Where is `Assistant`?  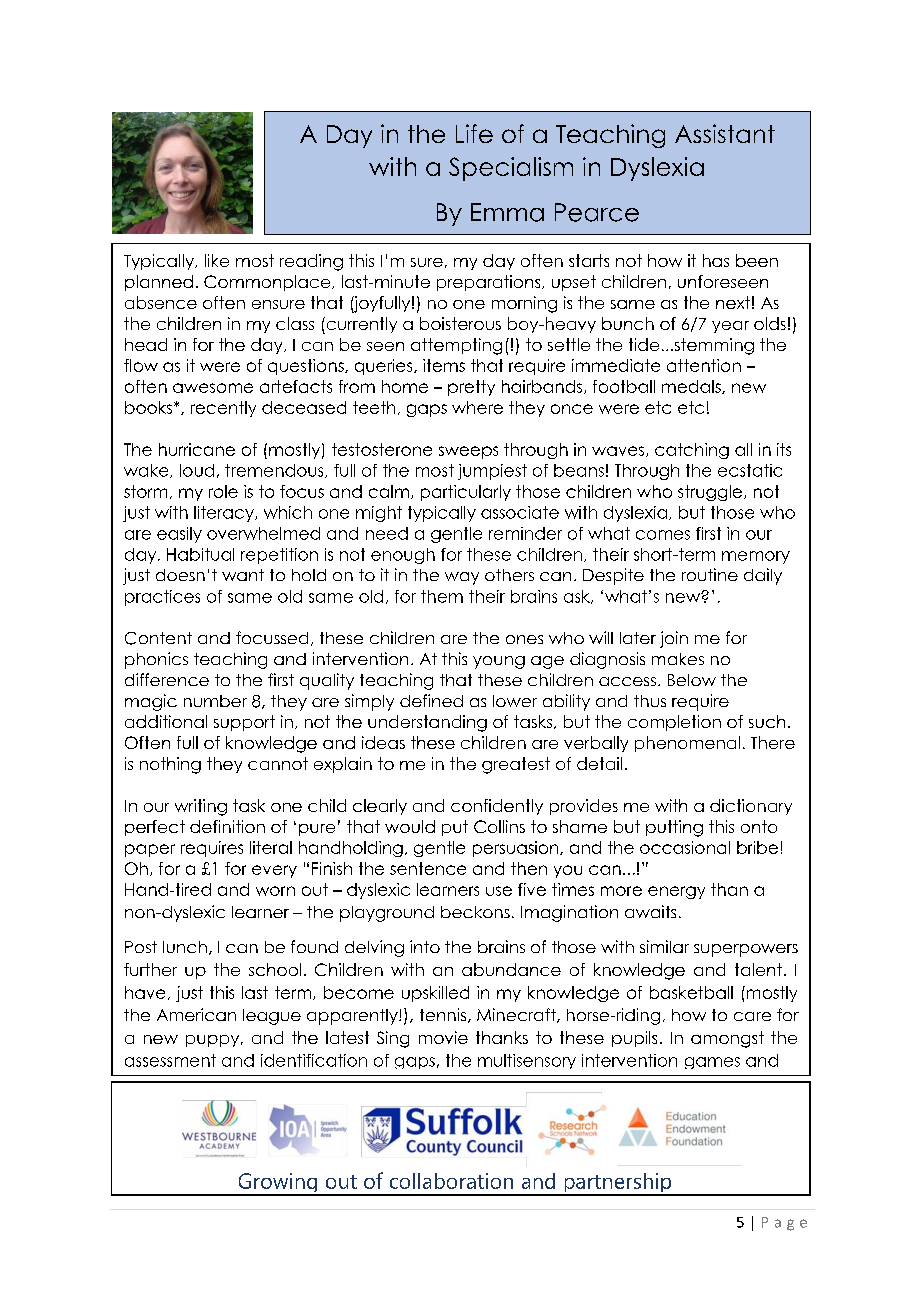 Assistant is located at coordinates (725, 133).
